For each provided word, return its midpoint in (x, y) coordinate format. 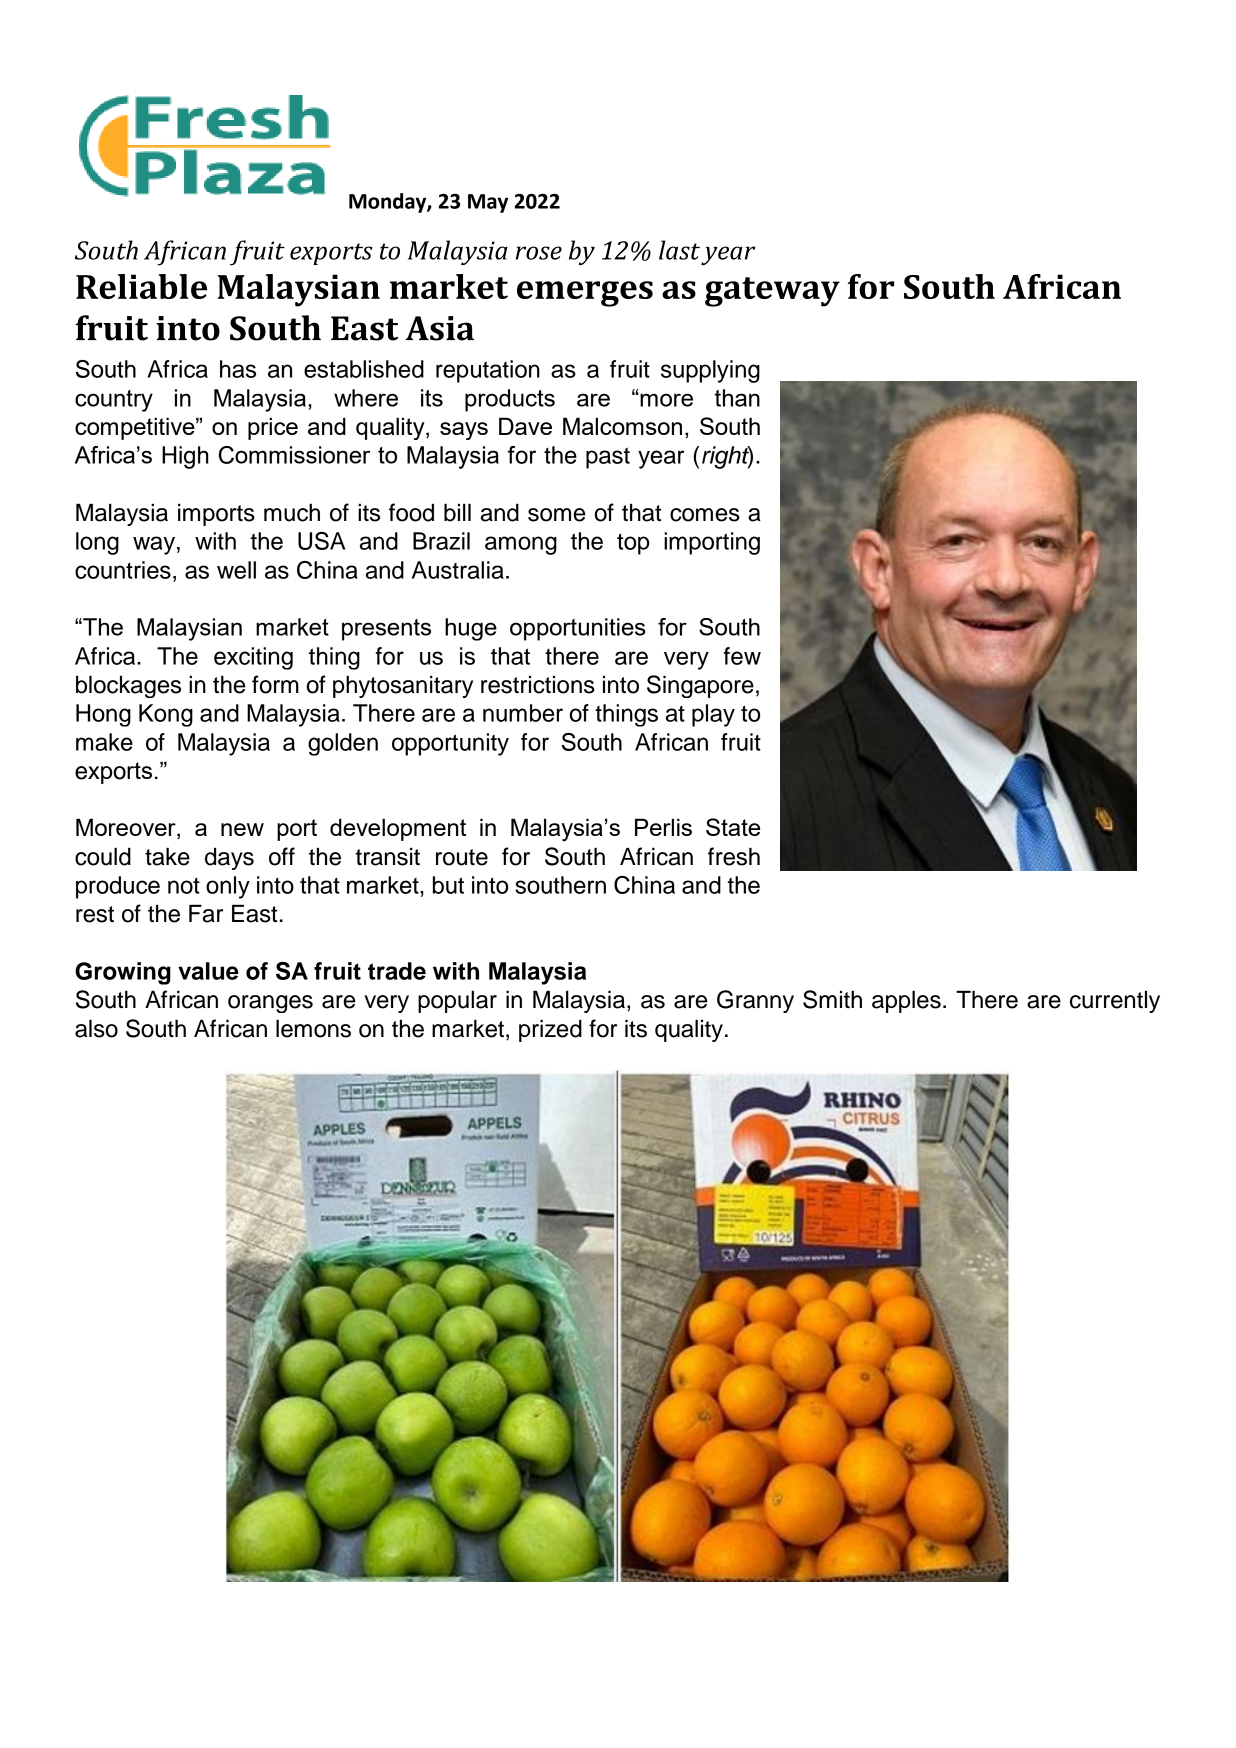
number (523, 713)
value (208, 971)
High (185, 457)
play (713, 715)
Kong (166, 715)
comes (705, 515)
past (608, 458)
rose (539, 253)
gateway (772, 292)
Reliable (141, 286)
